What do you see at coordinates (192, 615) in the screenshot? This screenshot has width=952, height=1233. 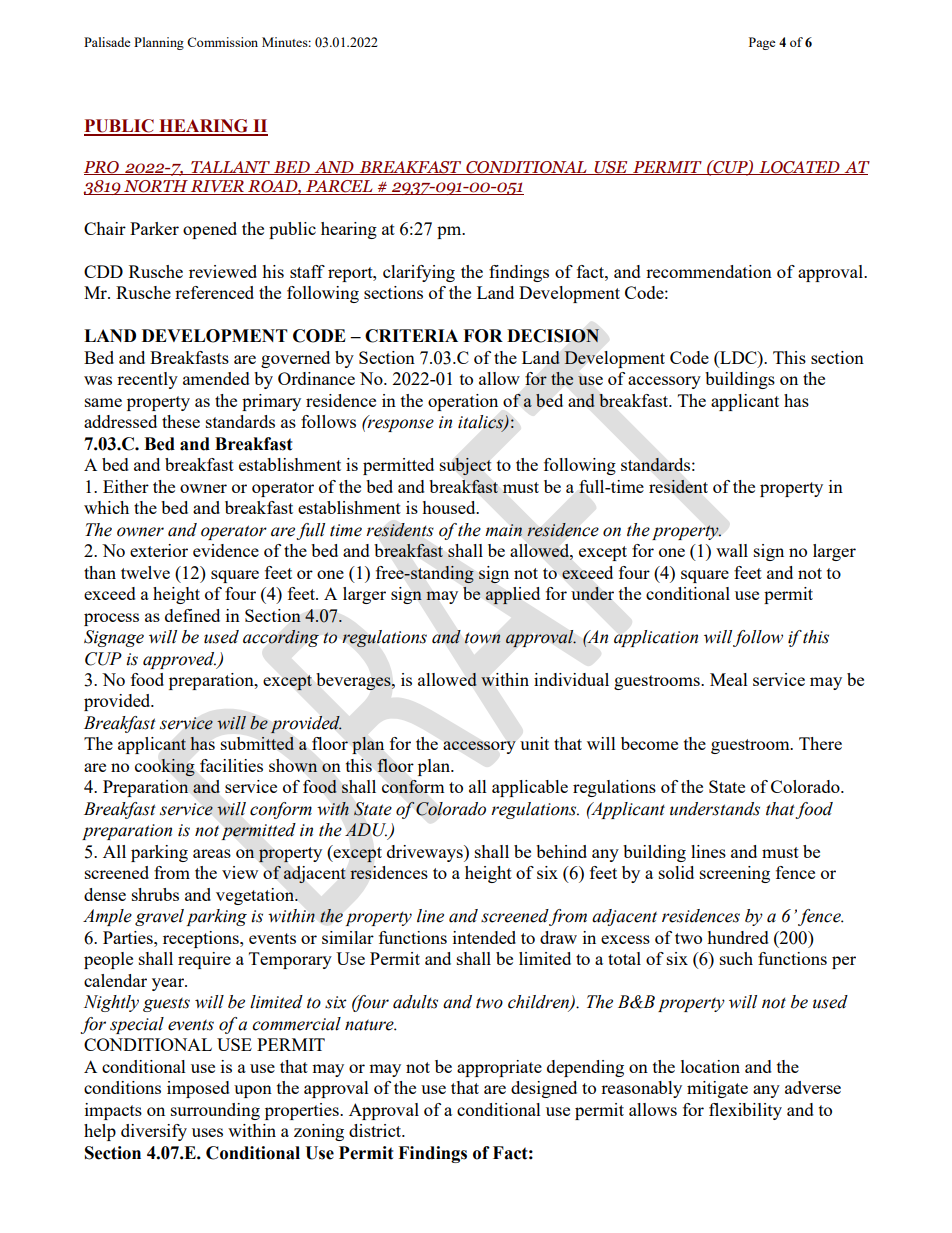 I see `defined` at bounding box center [192, 615].
